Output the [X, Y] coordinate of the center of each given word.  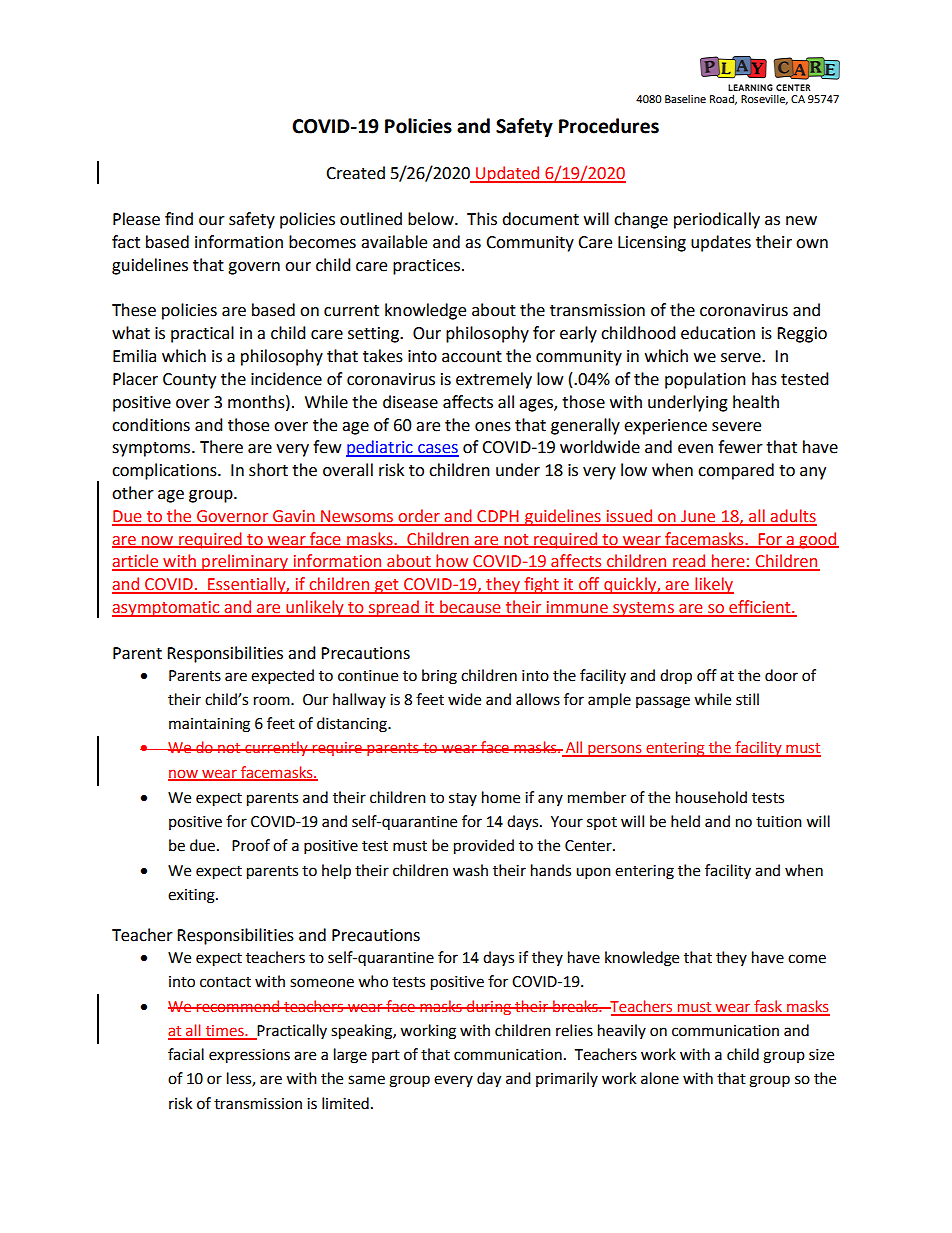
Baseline [685, 99]
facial [186, 1054]
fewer [740, 447]
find [179, 219]
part [386, 1056]
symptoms [152, 449]
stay [463, 799]
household [711, 797]
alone [660, 1078]
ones [493, 427]
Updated [508, 174]
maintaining [209, 725]
